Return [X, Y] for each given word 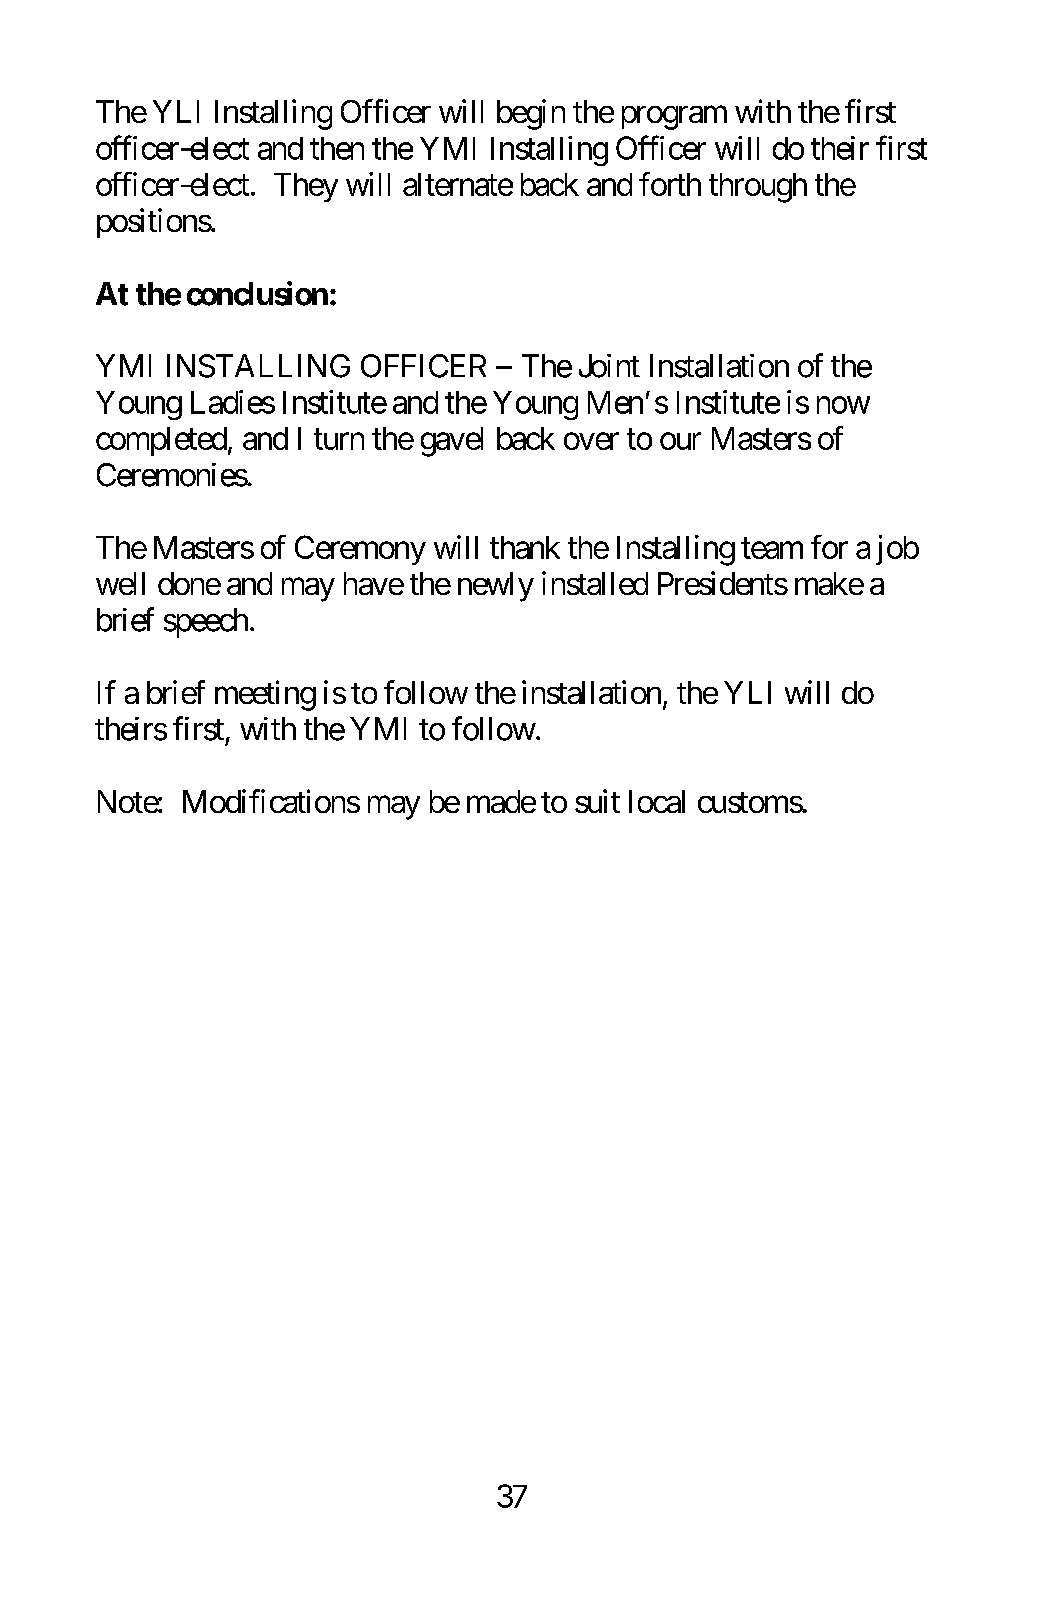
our [680, 441]
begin [531, 114]
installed [595, 583]
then [337, 148]
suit [597, 801]
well [120, 583]
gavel [452, 442]
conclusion [257, 293]
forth [670, 184]
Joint [609, 366]
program [674, 118]
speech [206, 623]
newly [496, 587]
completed [161, 441]
